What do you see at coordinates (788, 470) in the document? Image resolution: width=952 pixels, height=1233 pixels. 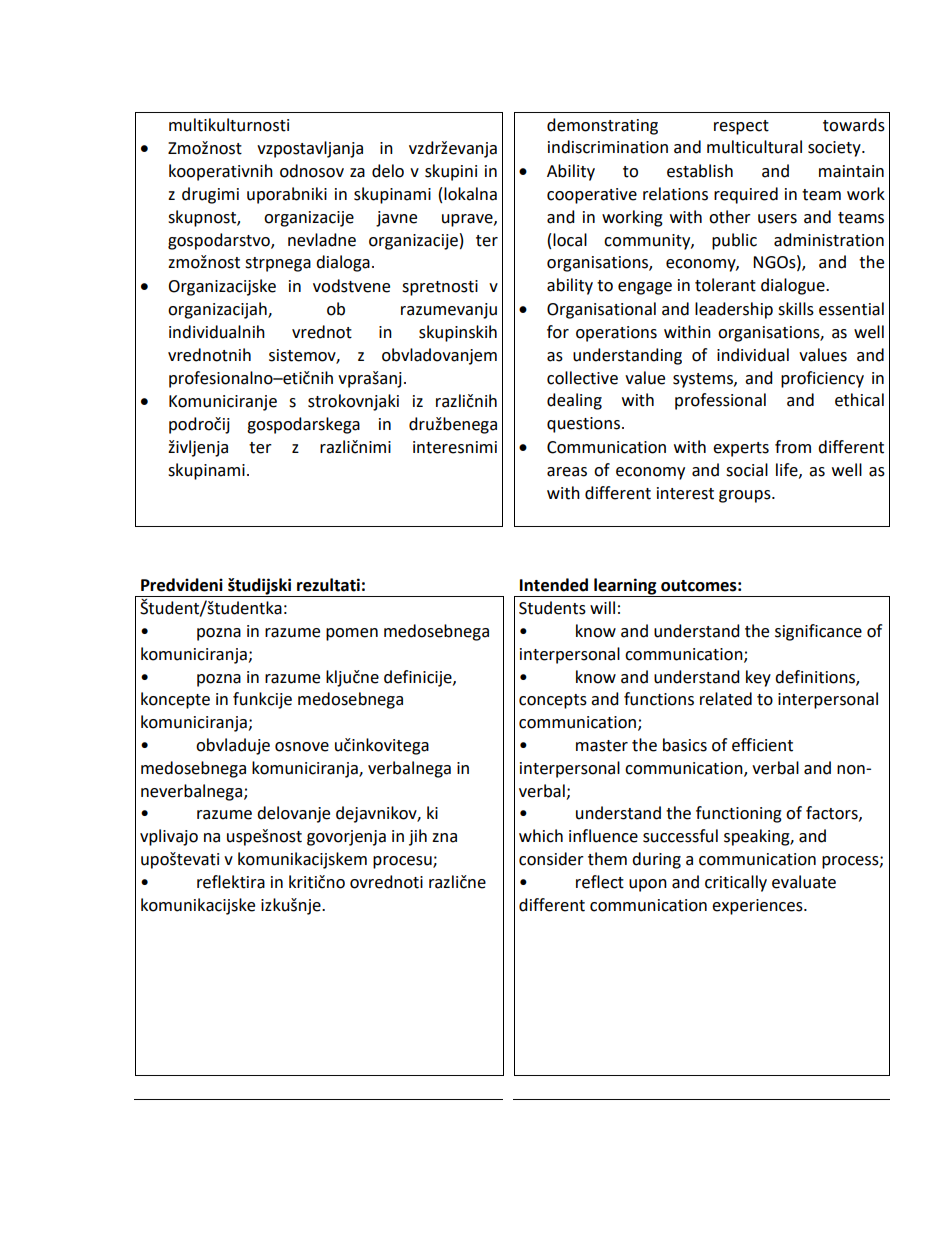 I see `life` at bounding box center [788, 470].
